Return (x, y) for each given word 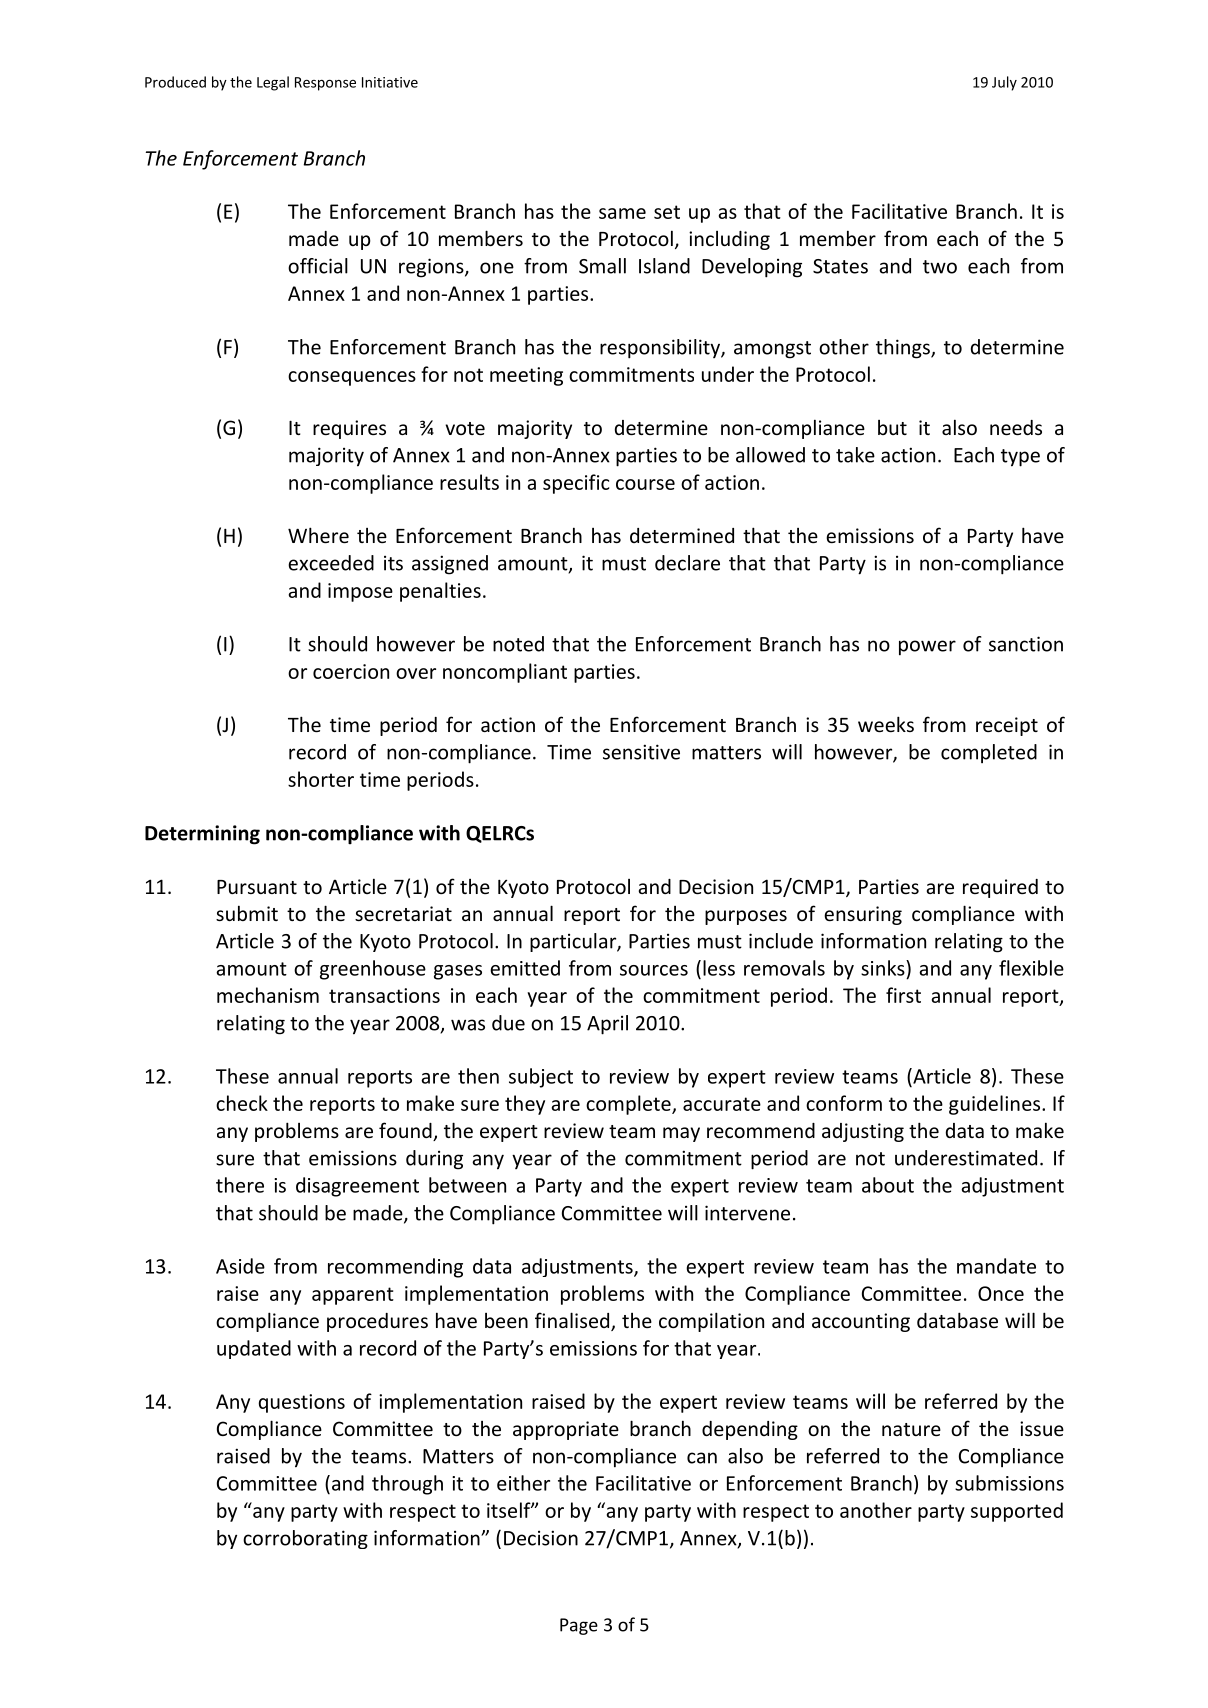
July (1004, 83)
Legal (273, 83)
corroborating (305, 1539)
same (622, 213)
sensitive (641, 752)
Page (579, 1626)
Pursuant (257, 887)
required (1000, 888)
